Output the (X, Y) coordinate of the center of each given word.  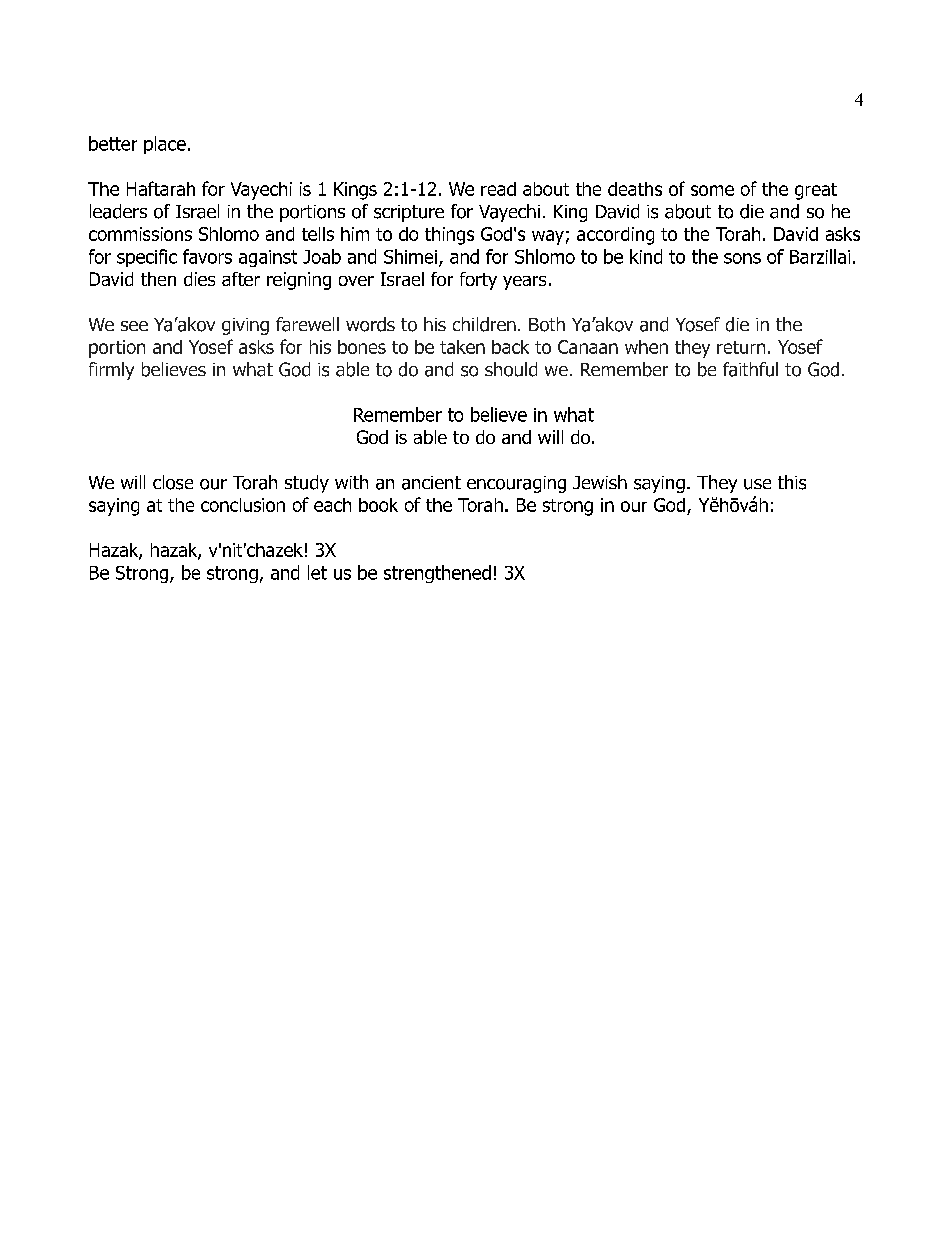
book (378, 505)
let (317, 572)
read (498, 189)
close (173, 482)
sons (742, 258)
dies (199, 279)
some (712, 190)
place (165, 145)
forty (478, 281)
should (511, 369)
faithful (750, 369)
